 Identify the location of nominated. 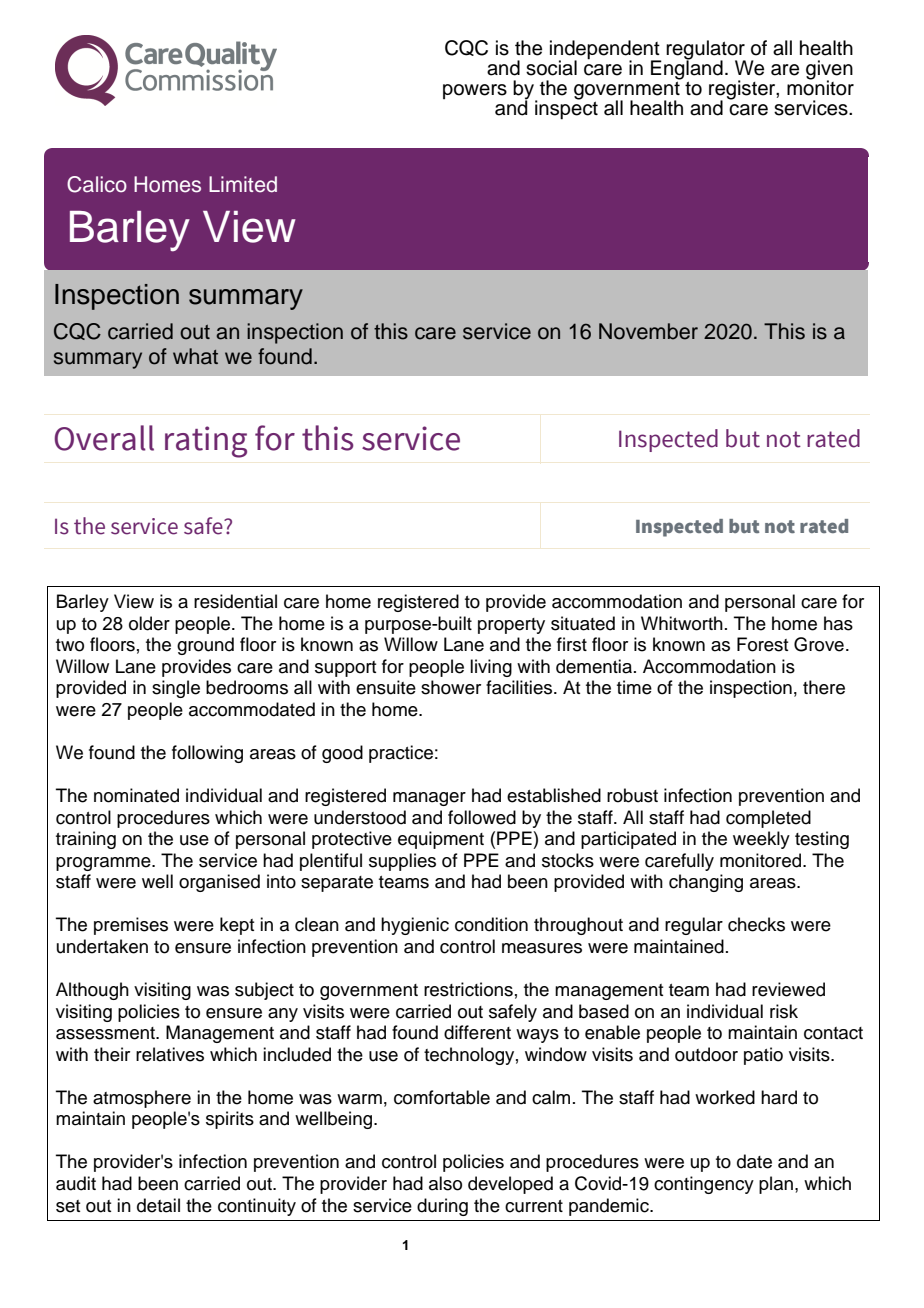
(136, 795).
